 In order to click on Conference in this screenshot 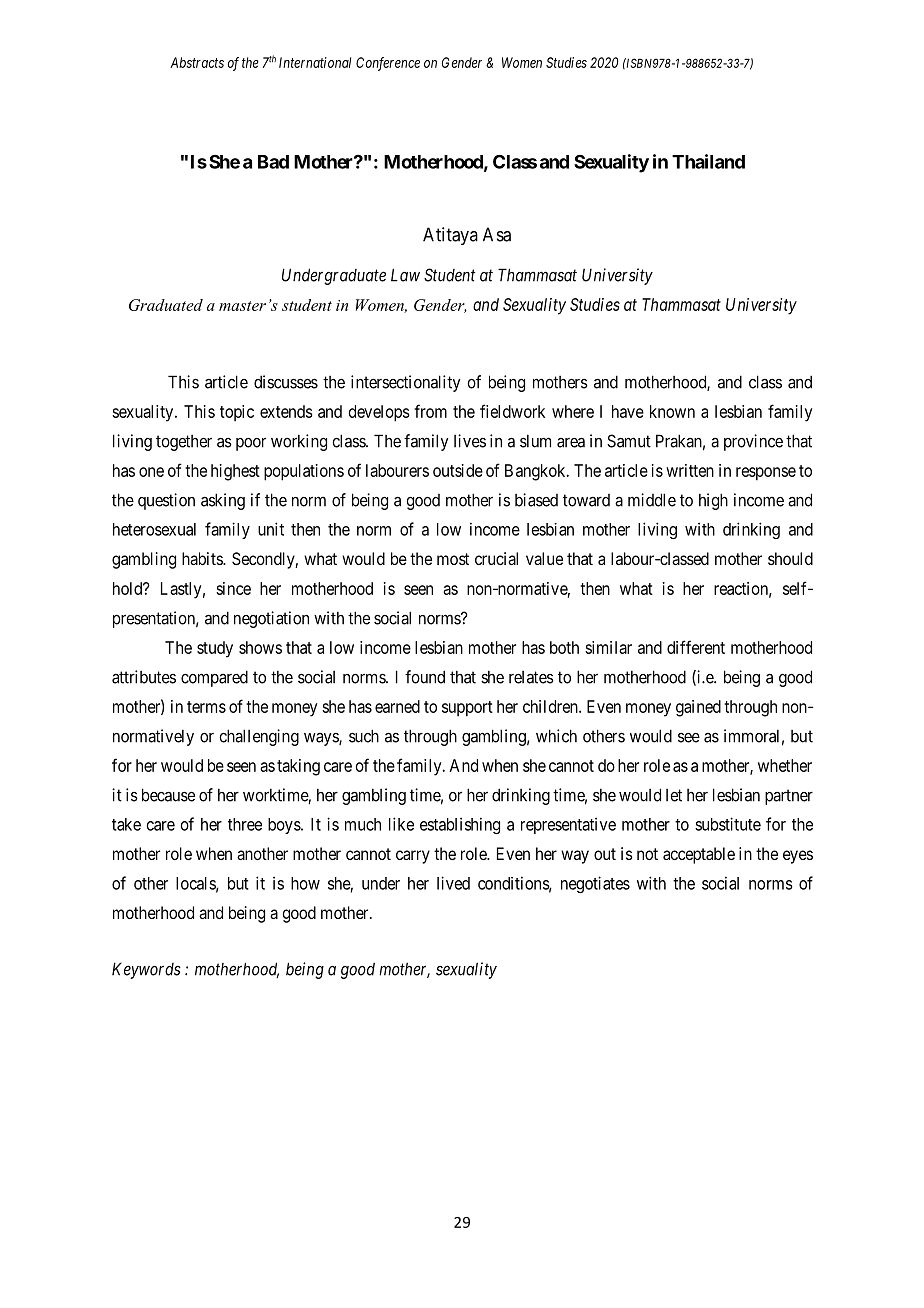, I will do `click(388, 64)`.
